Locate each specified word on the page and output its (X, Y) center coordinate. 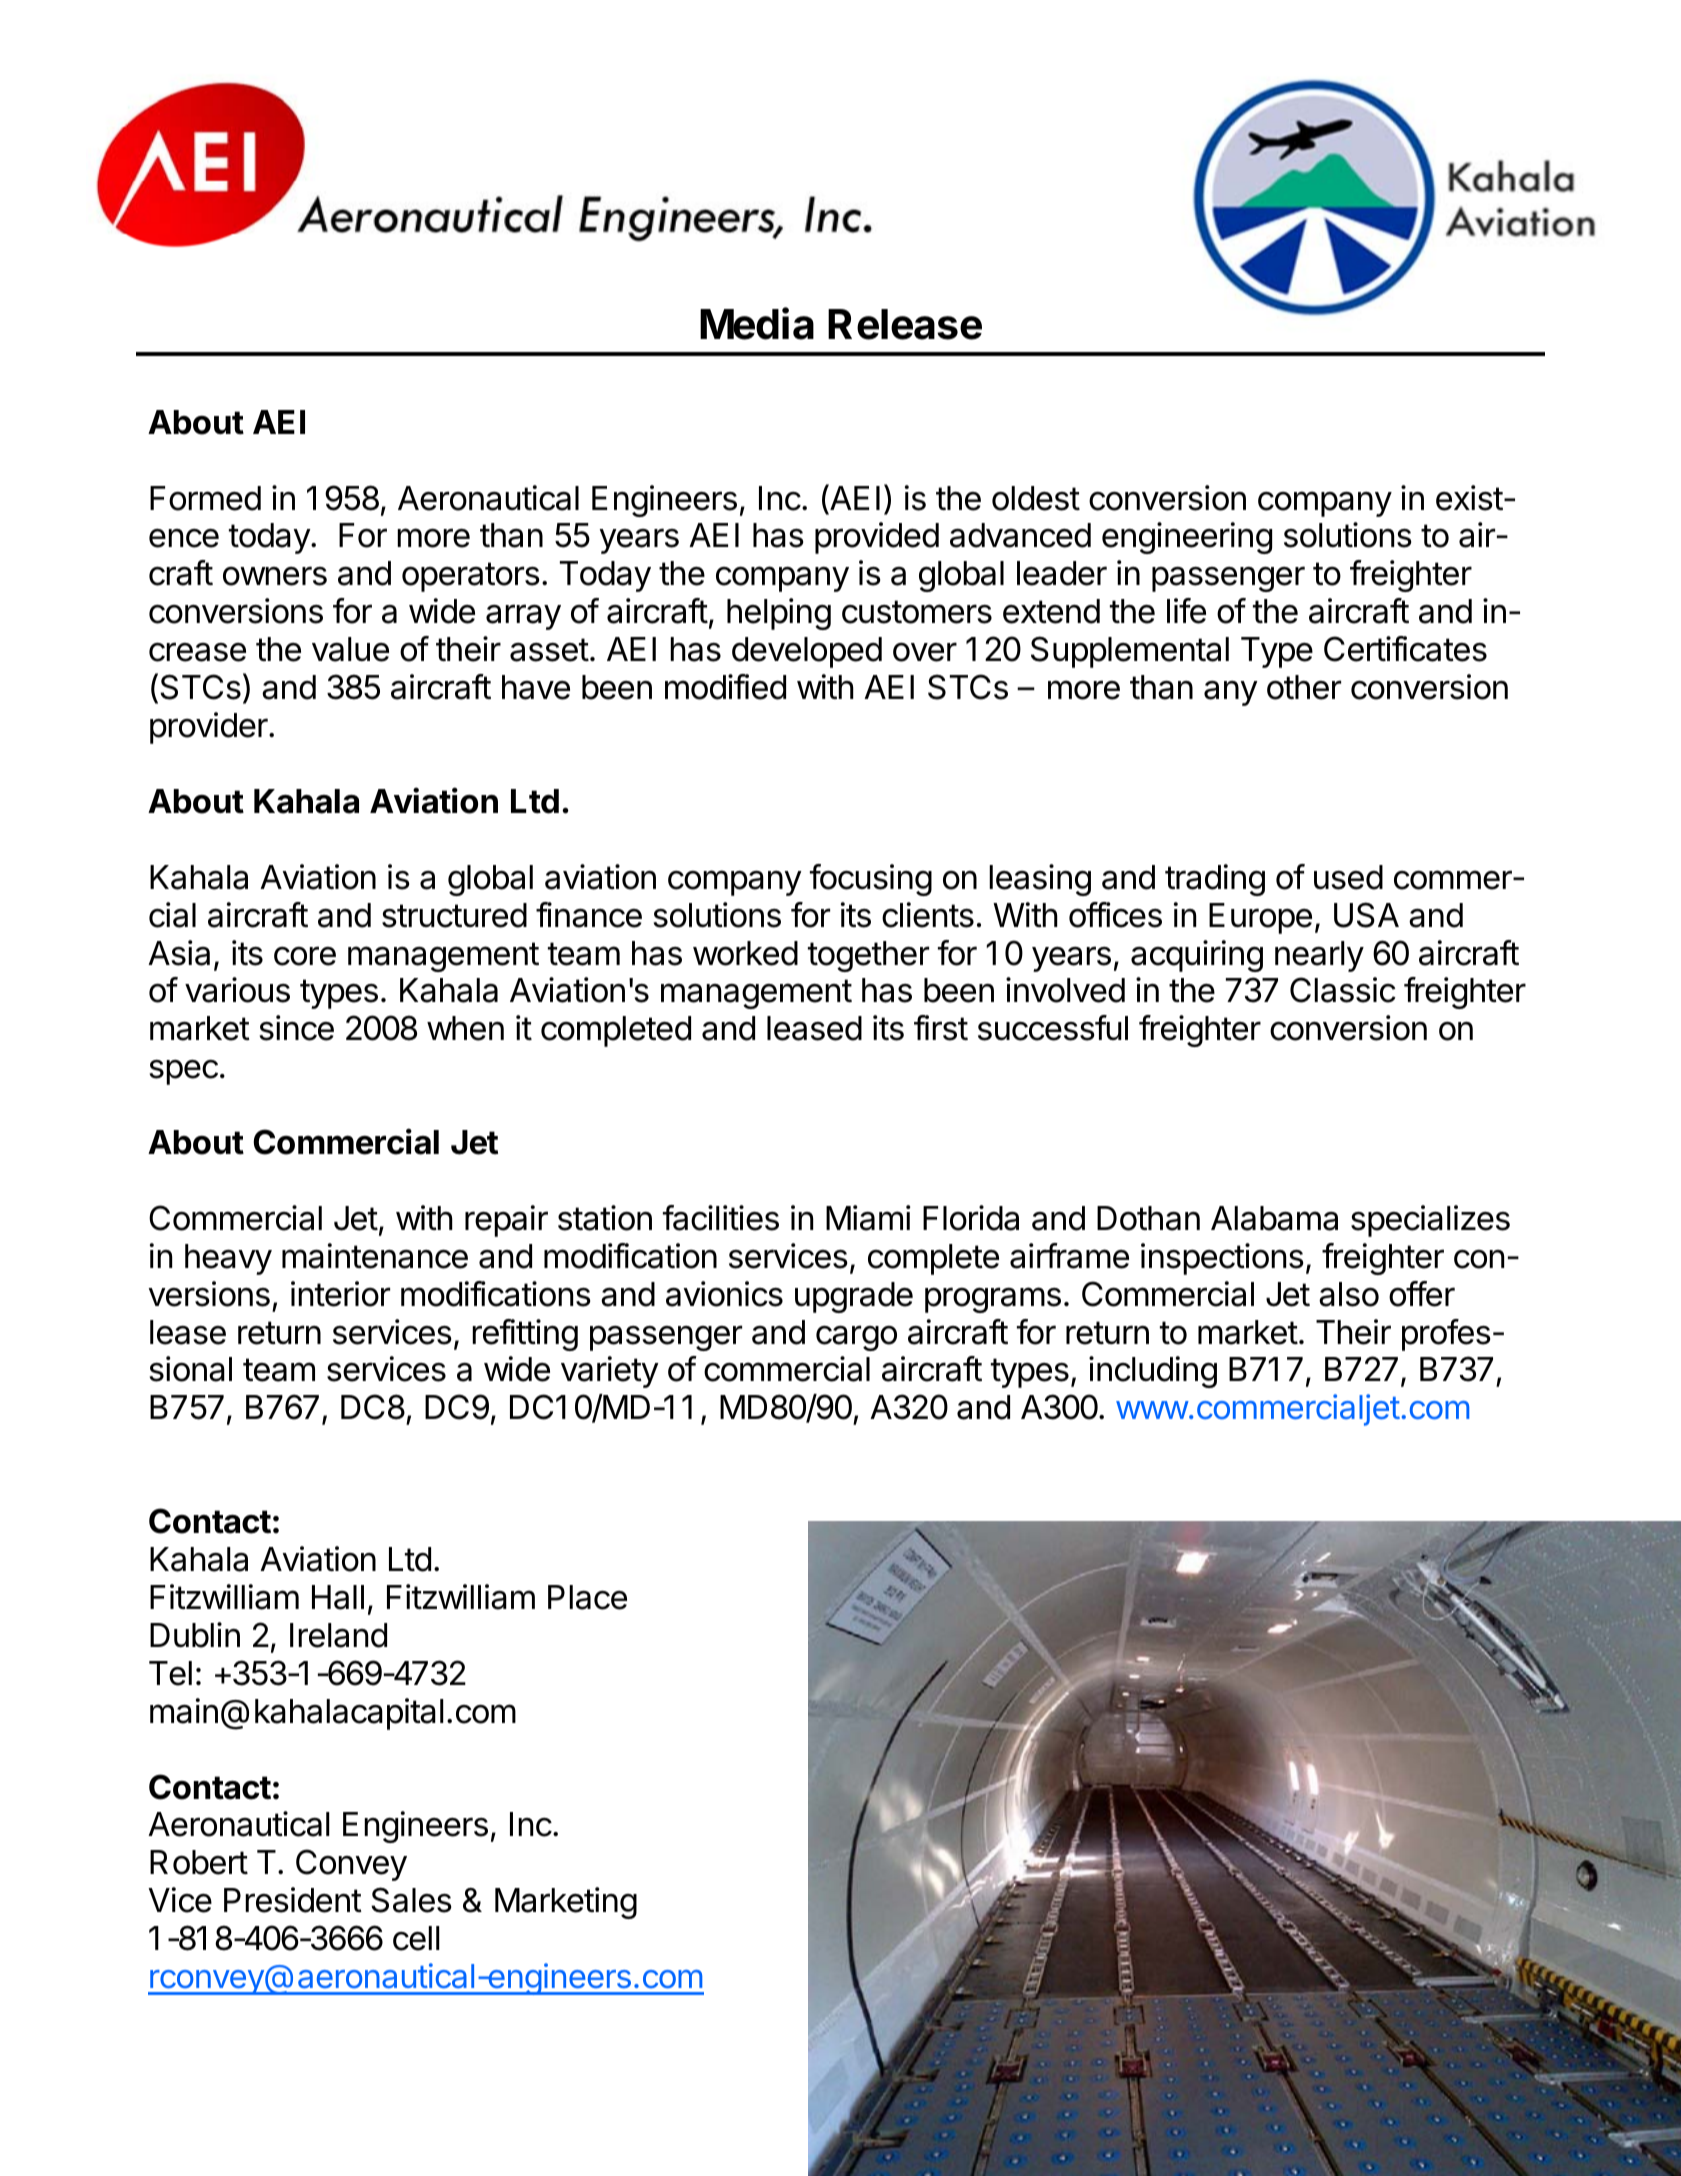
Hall (338, 1597)
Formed (205, 498)
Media (757, 323)
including (1153, 1372)
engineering (1187, 538)
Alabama (1274, 1218)
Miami (868, 1218)
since (296, 1028)
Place (587, 1597)
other (1304, 687)
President (293, 1900)
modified (725, 687)
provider (210, 728)
